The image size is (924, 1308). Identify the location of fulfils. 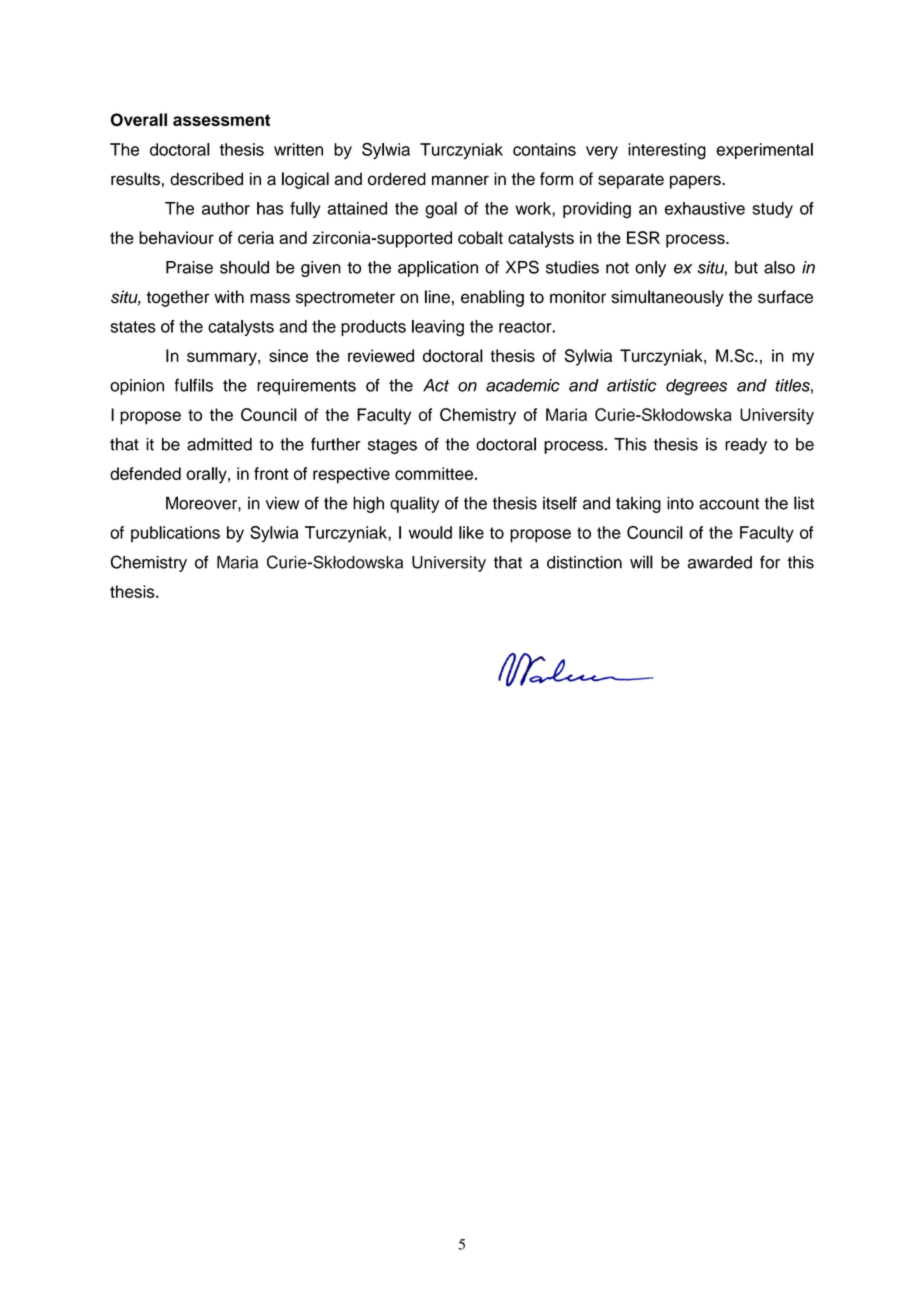
(194, 385).
